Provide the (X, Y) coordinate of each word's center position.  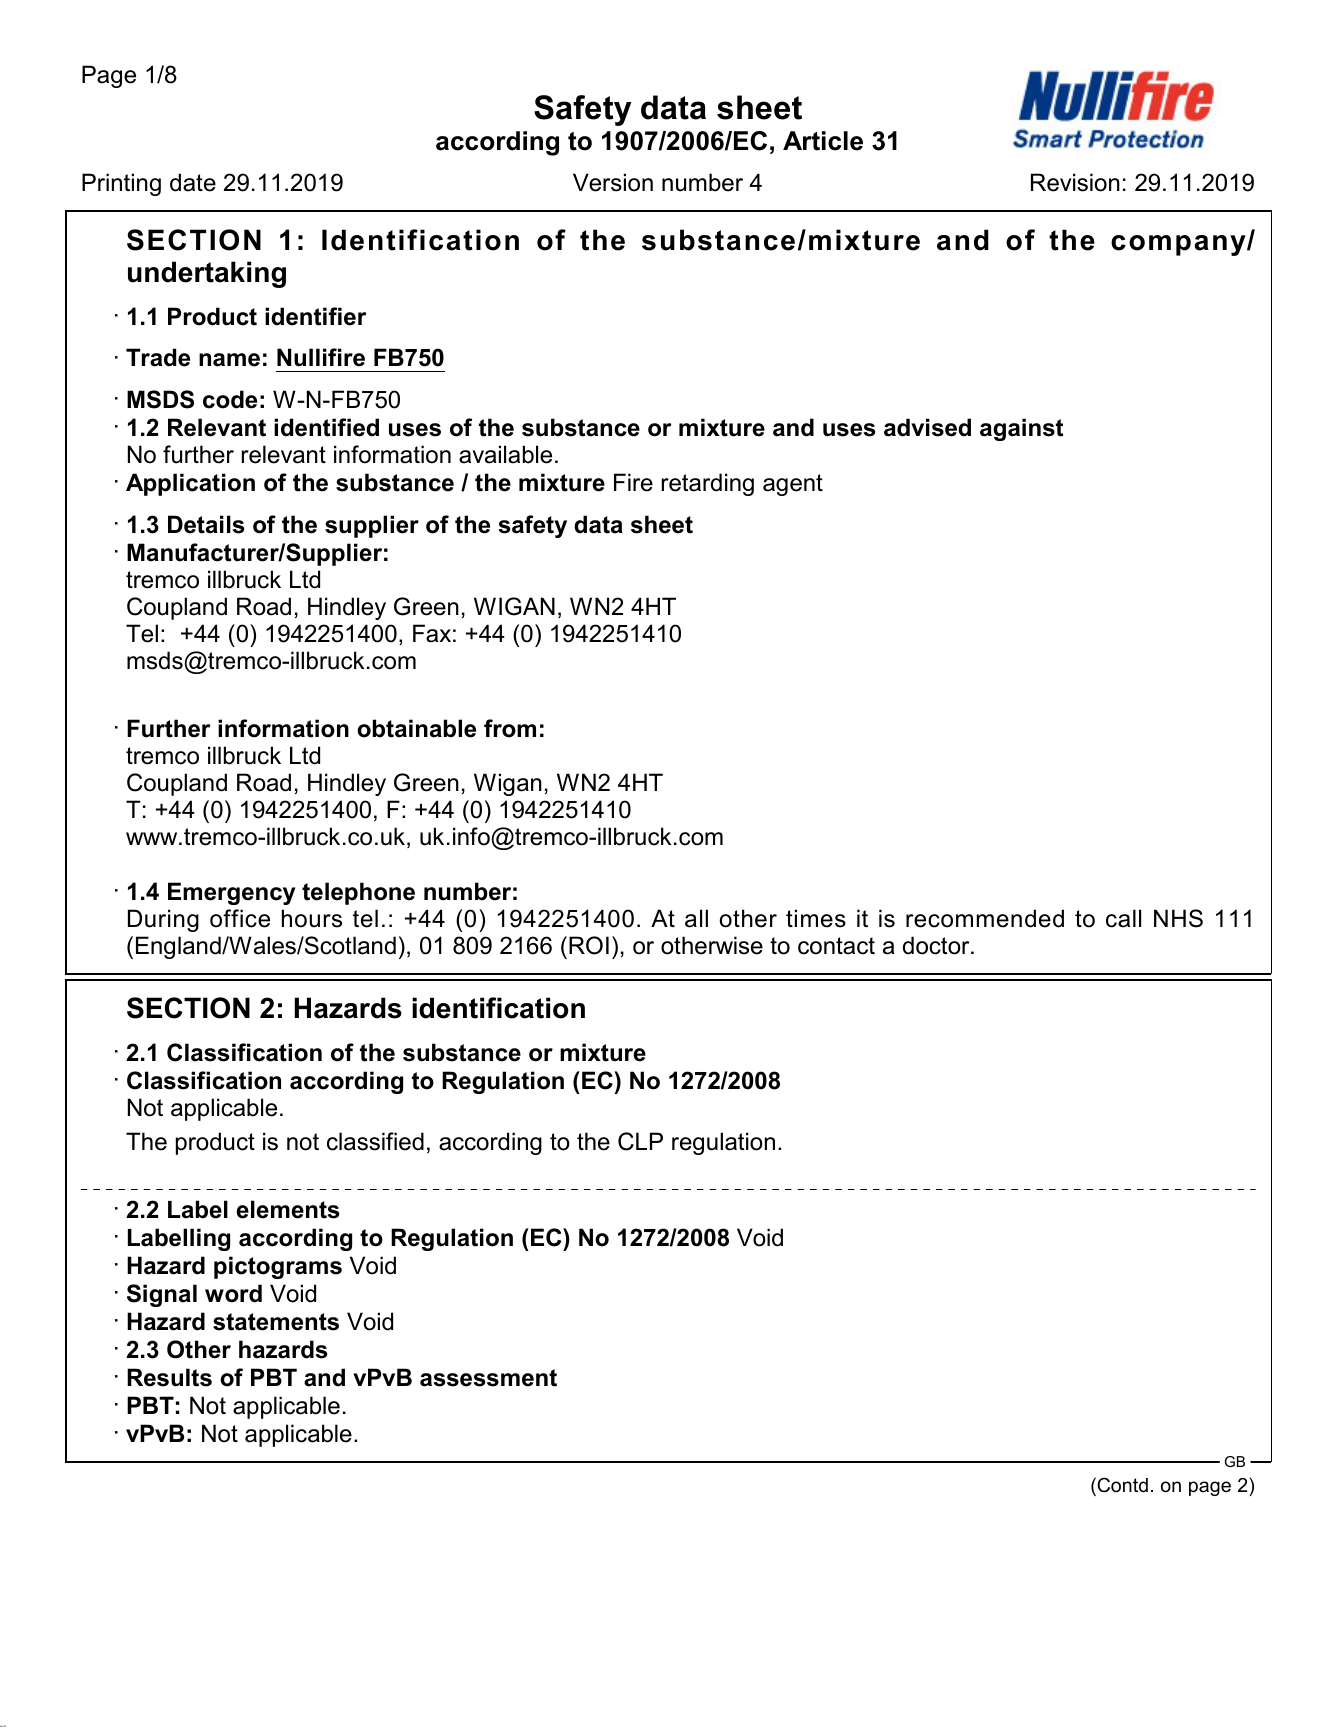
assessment (488, 1378)
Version (613, 182)
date (193, 182)
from (510, 728)
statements (276, 1322)
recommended (985, 918)
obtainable (416, 728)
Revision (1075, 182)
